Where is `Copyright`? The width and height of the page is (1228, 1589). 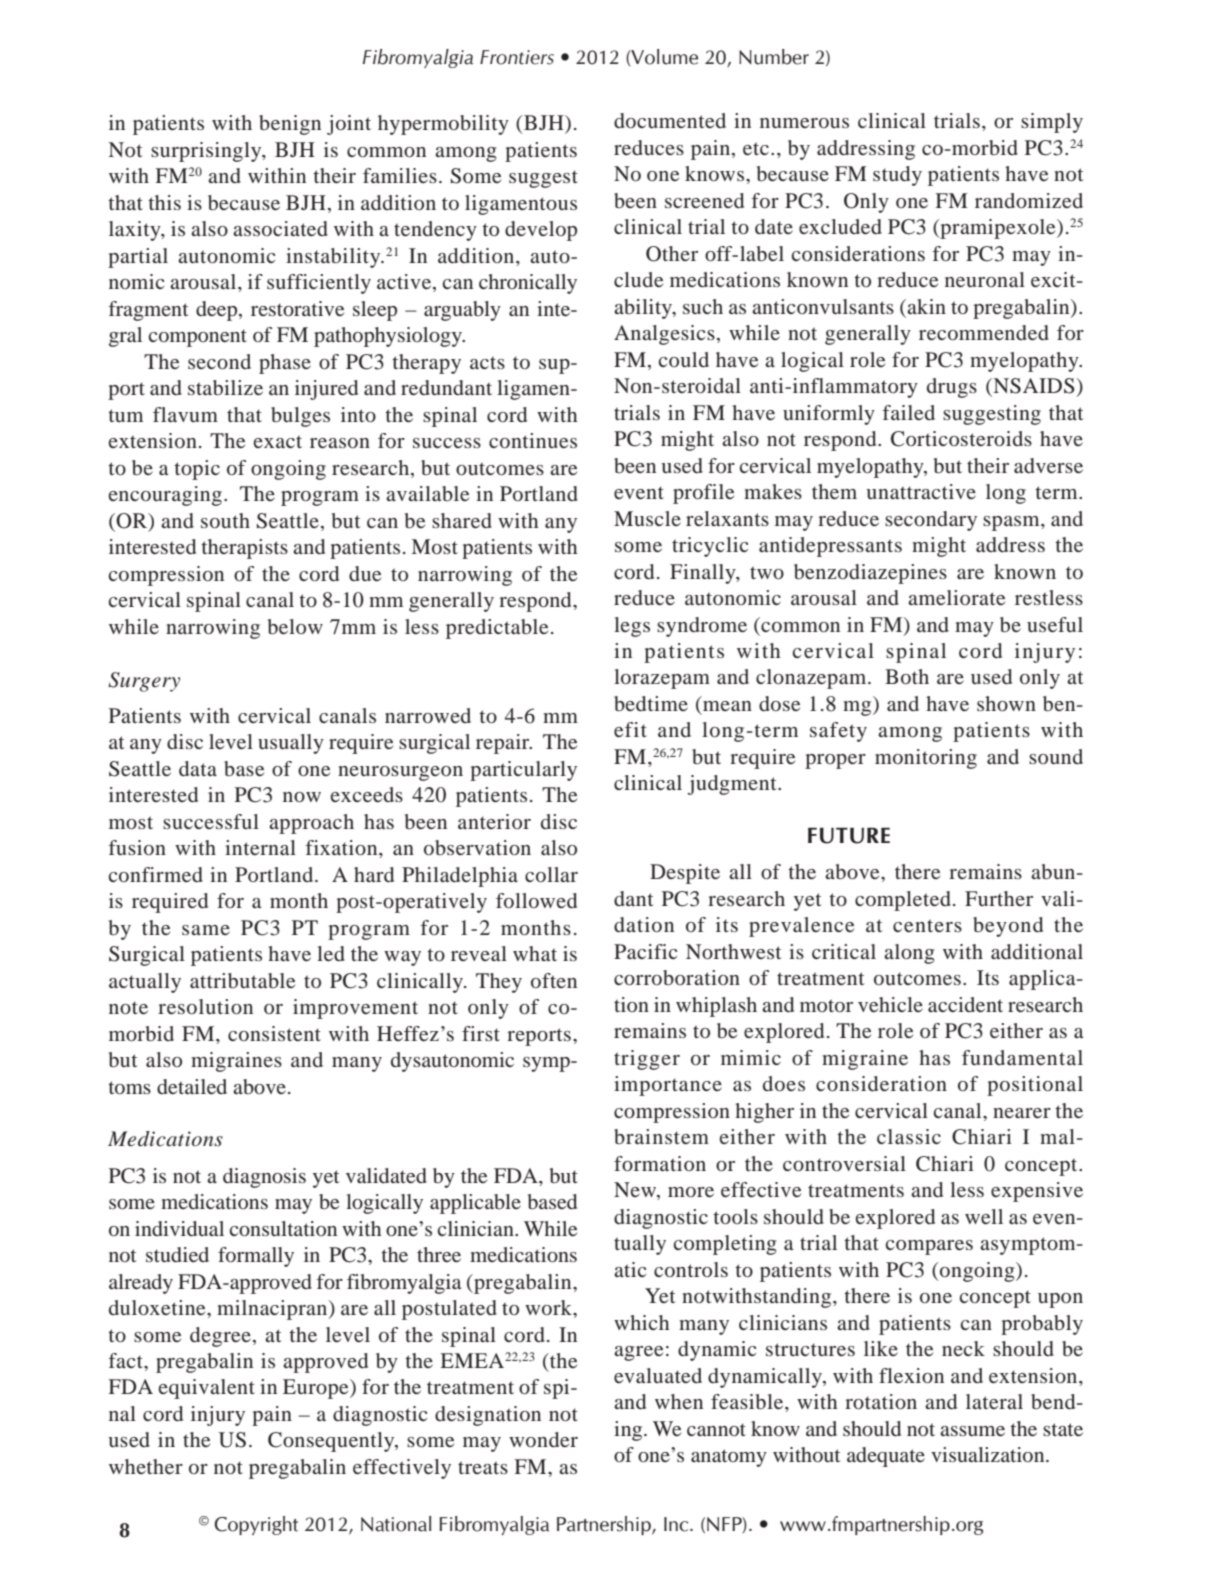 Copyright is located at coordinates (256, 1525).
